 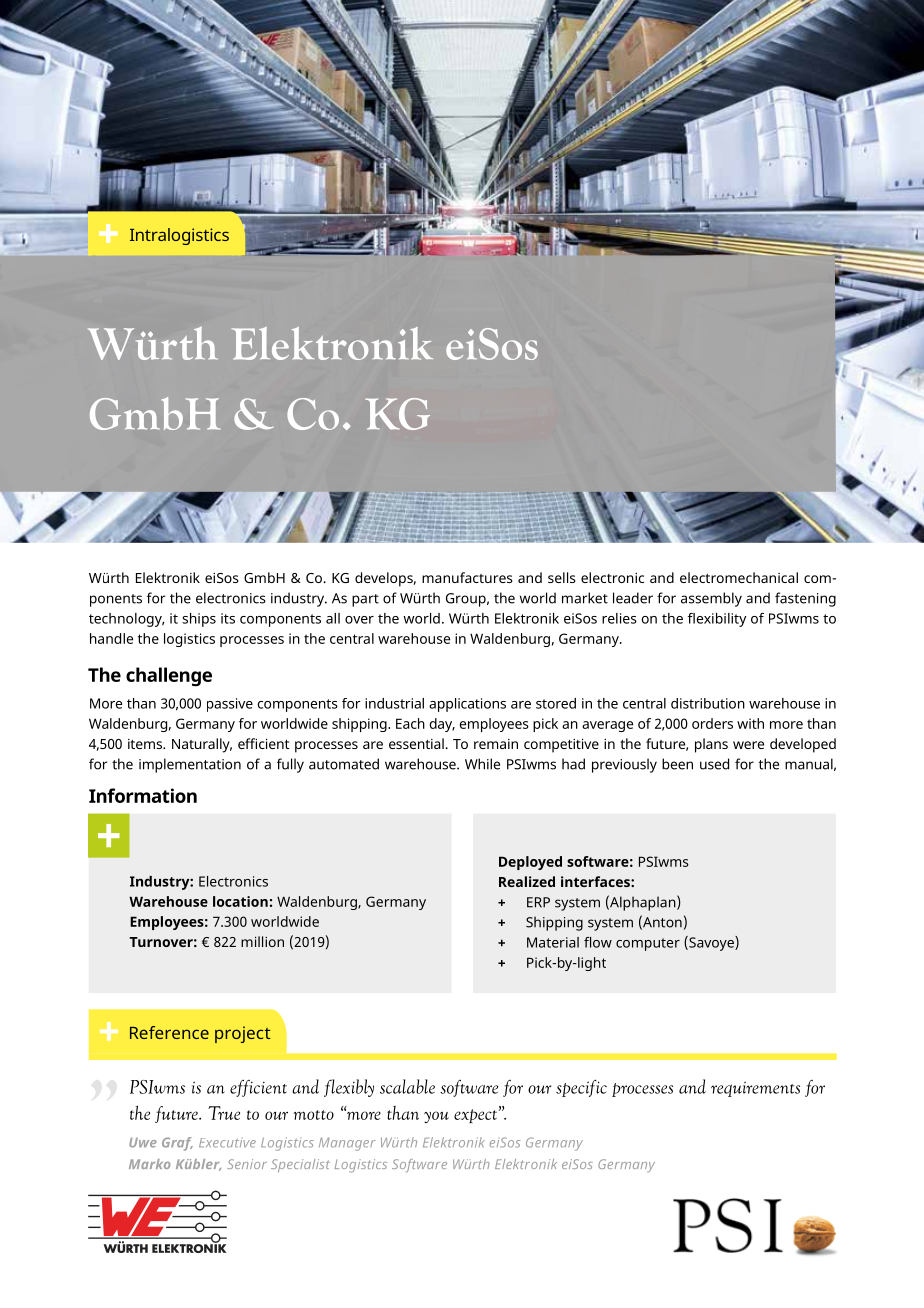 What do you see at coordinates (711, 599) in the page?
I see `assembly` at bounding box center [711, 599].
